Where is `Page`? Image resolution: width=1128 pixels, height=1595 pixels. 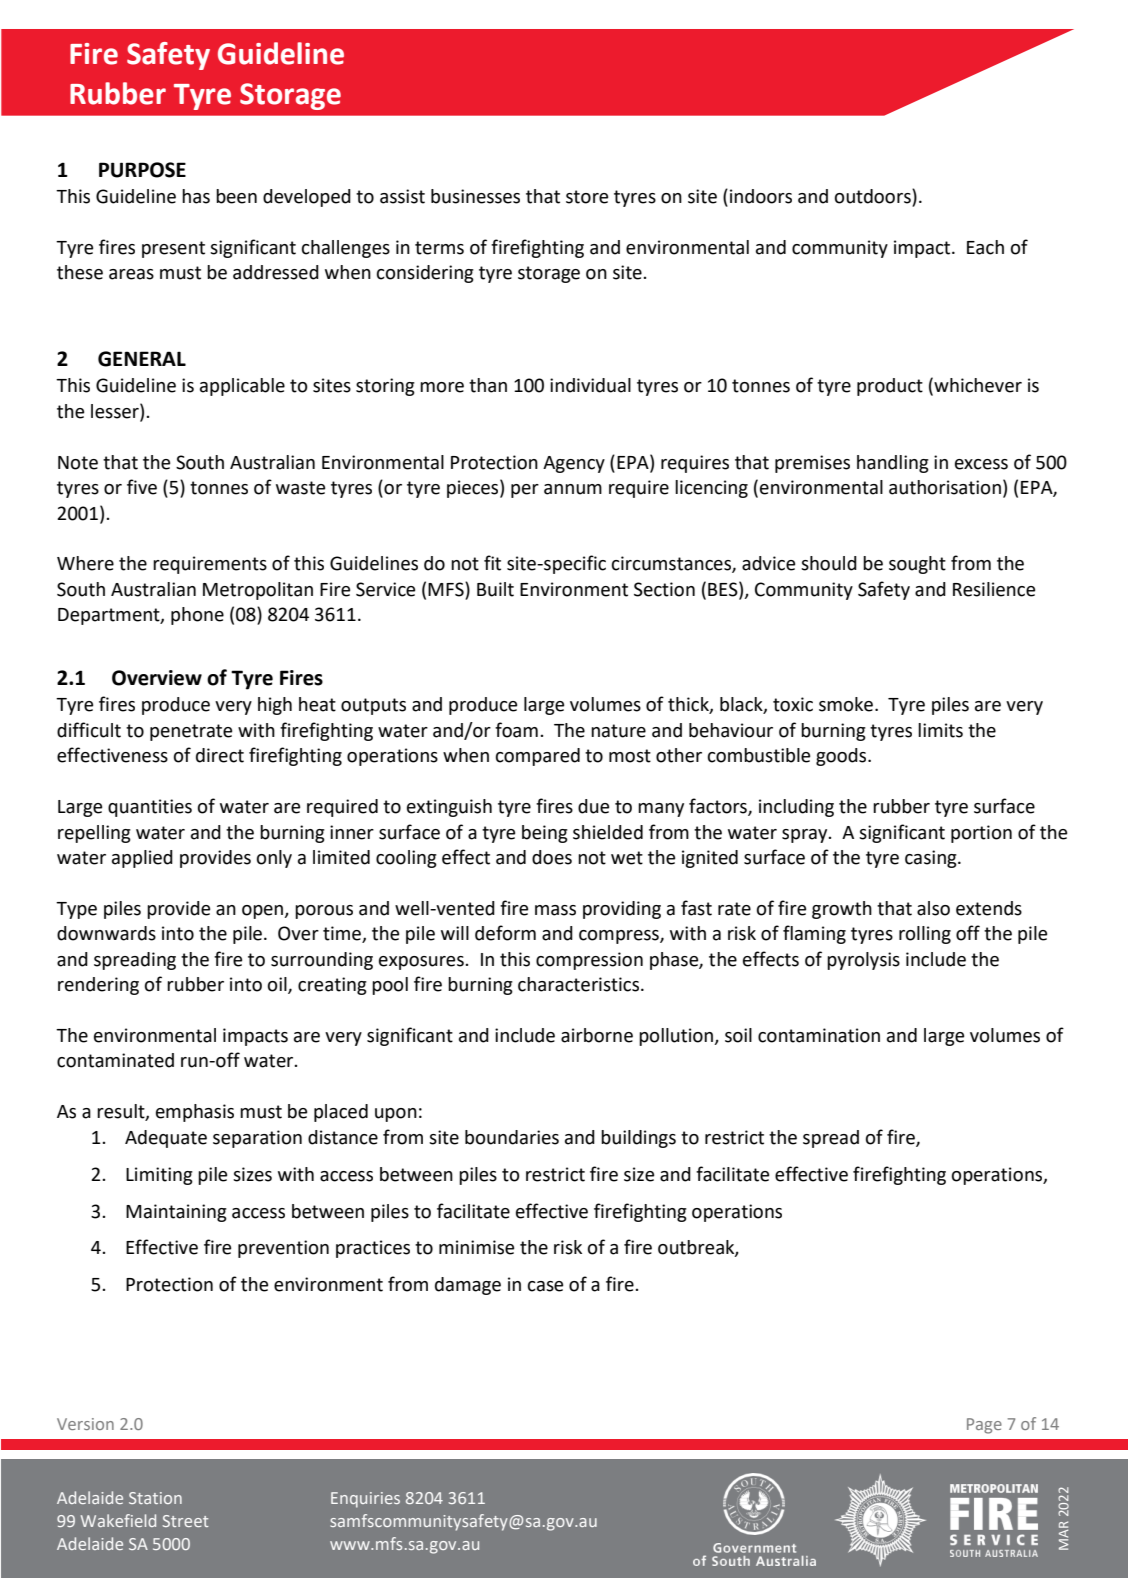 Page is located at coordinates (984, 1426).
